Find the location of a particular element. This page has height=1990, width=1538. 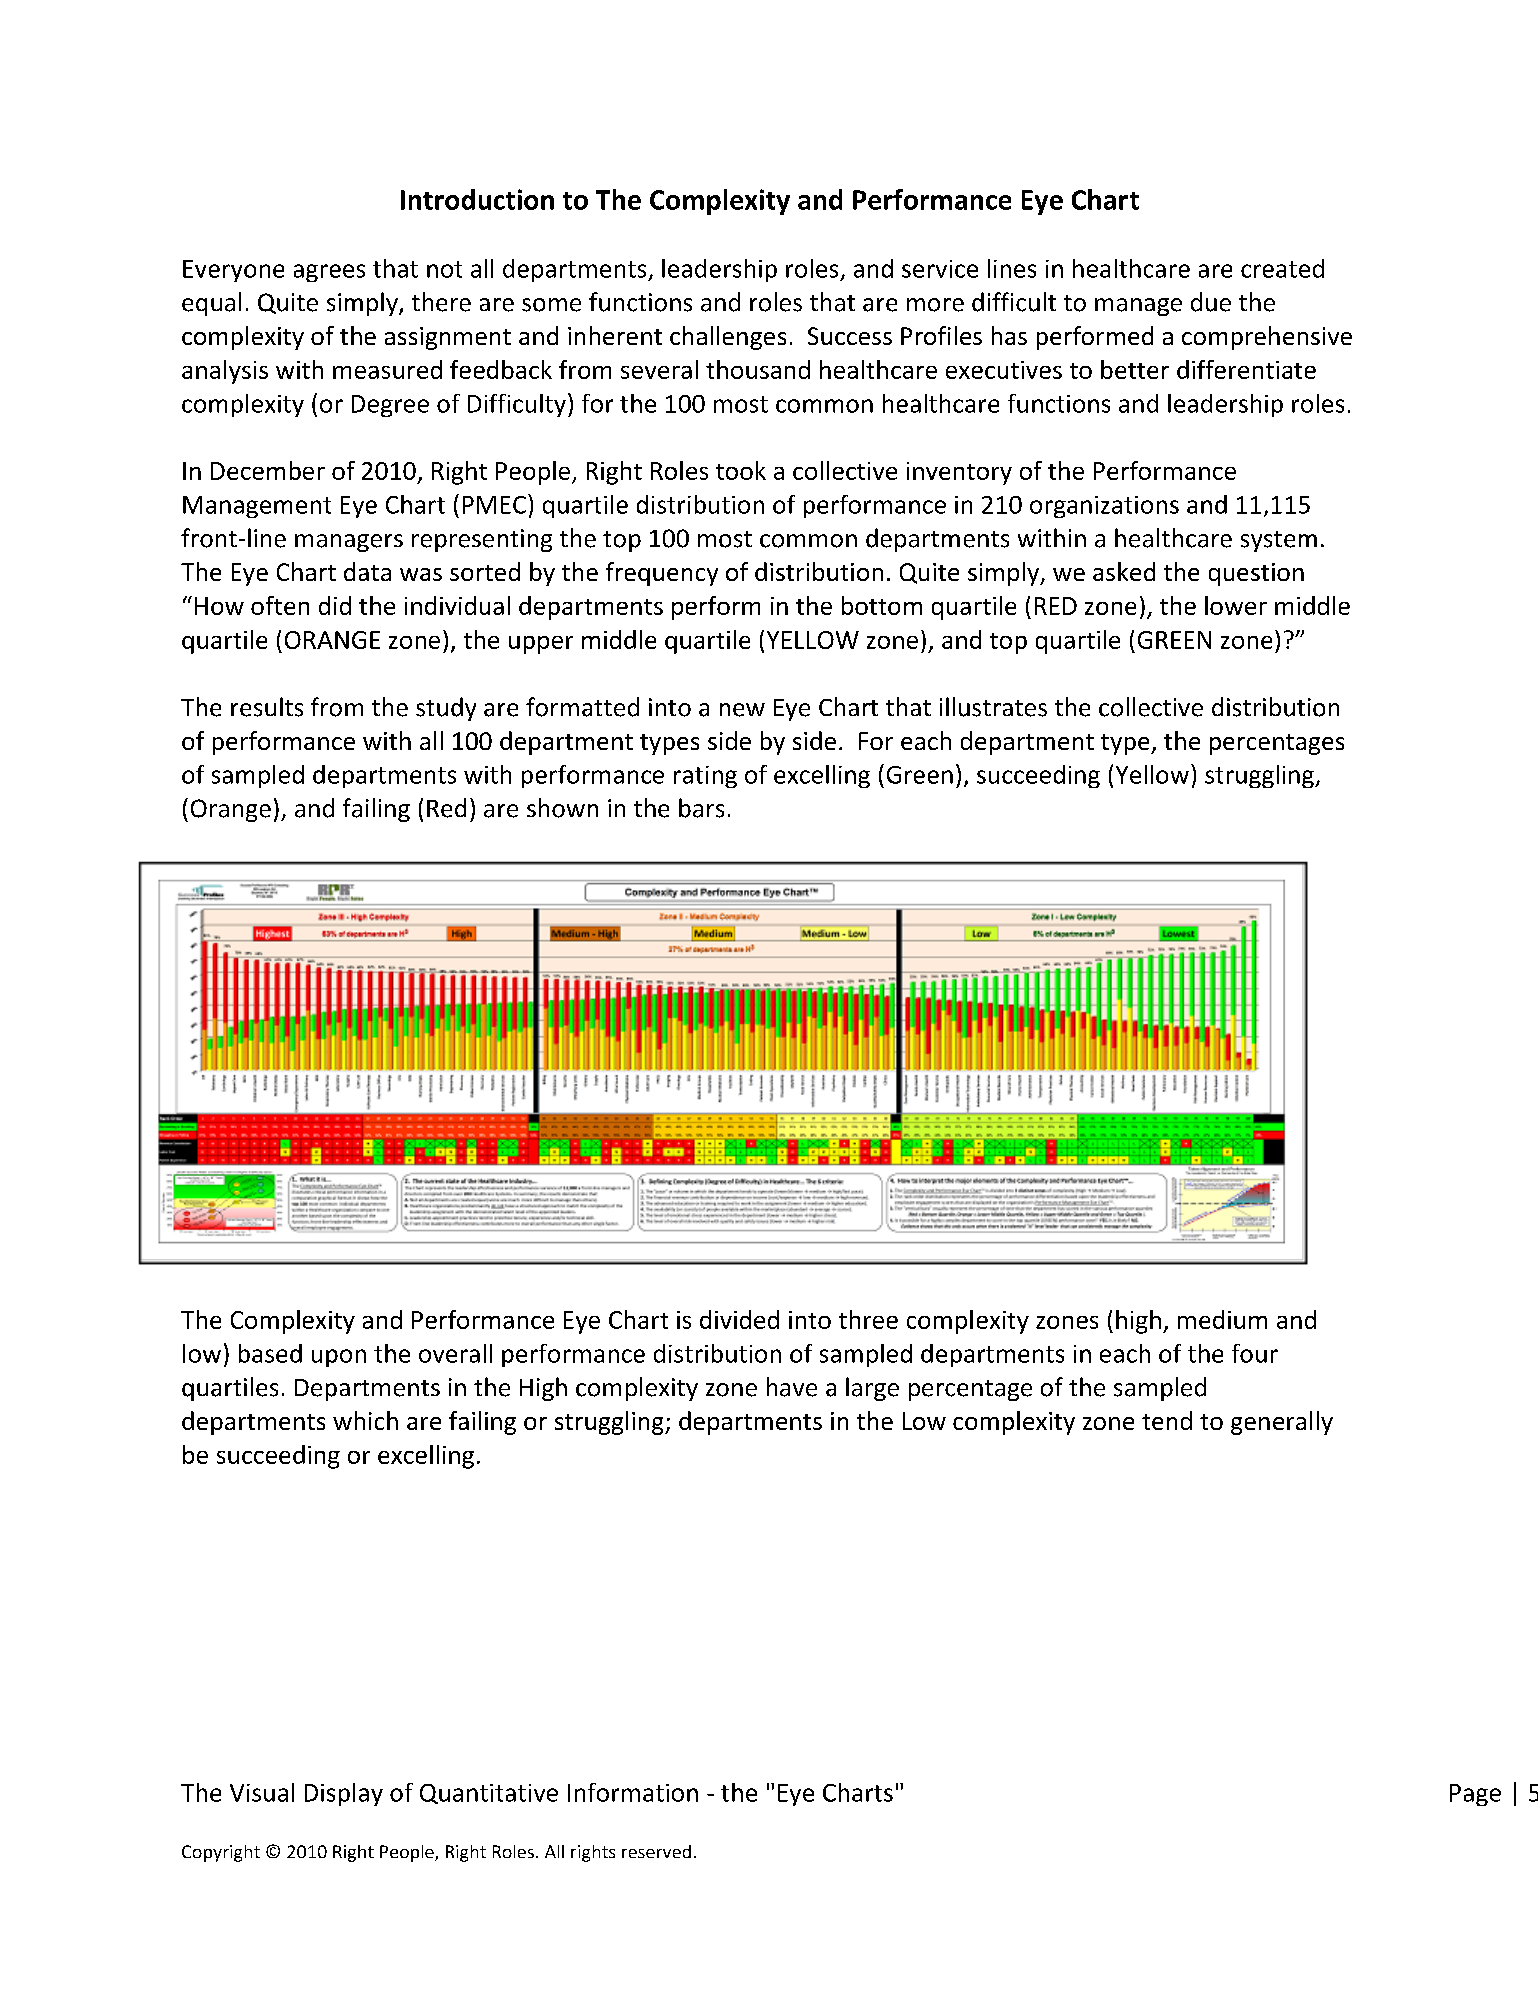

medium is located at coordinates (1222, 1319).
